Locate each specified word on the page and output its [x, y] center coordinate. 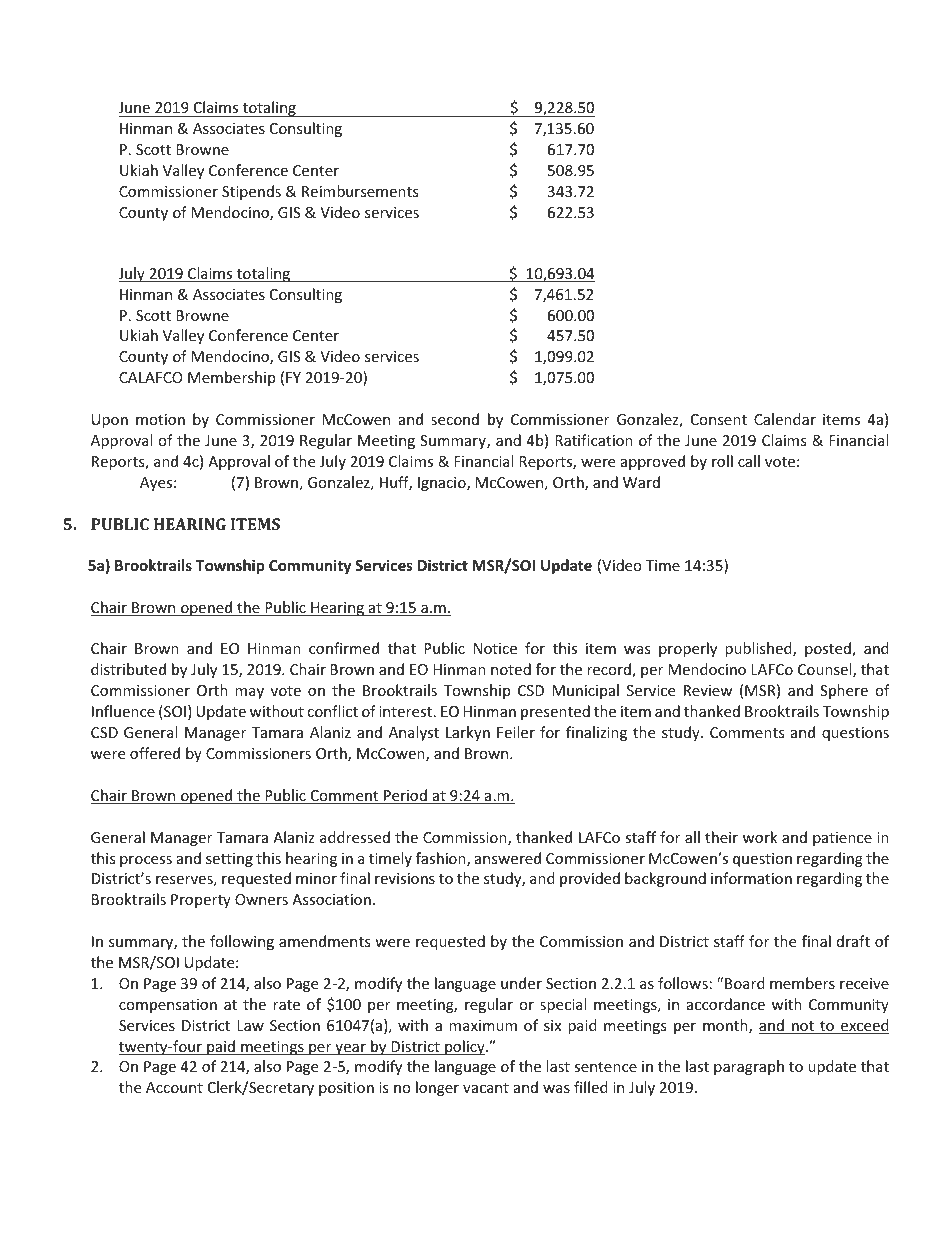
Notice [495, 648]
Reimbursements [360, 191]
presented [555, 712]
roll [722, 461]
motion [160, 419]
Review [708, 690]
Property [201, 901]
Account [174, 1087]
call [749, 461]
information [751, 878]
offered [155, 753]
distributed [128, 669]
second [455, 419]
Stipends [251, 192]
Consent [719, 419]
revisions [405, 878]
